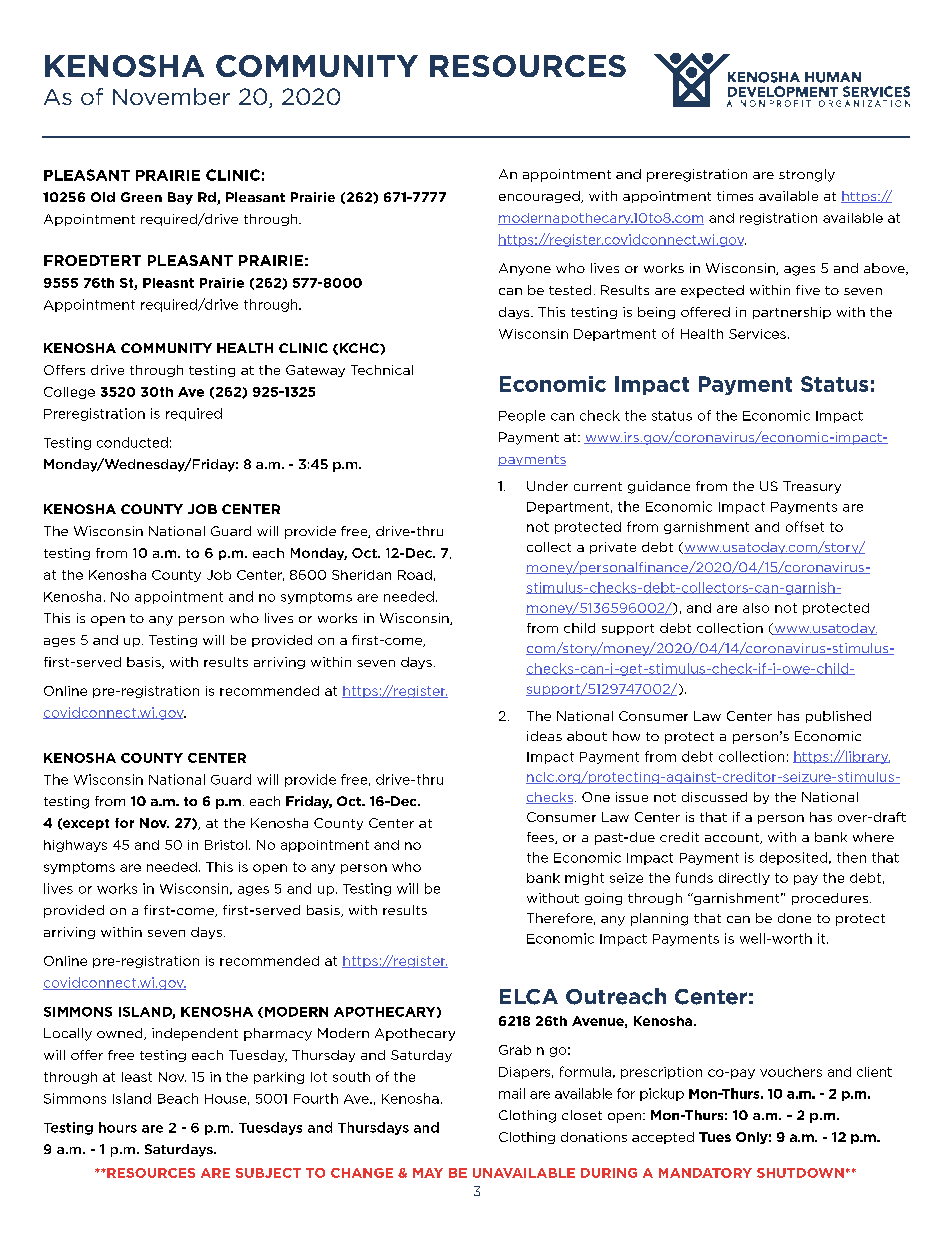 The image size is (952, 1233). What do you see at coordinates (812, 487) in the document?
I see `Treasury` at bounding box center [812, 487].
